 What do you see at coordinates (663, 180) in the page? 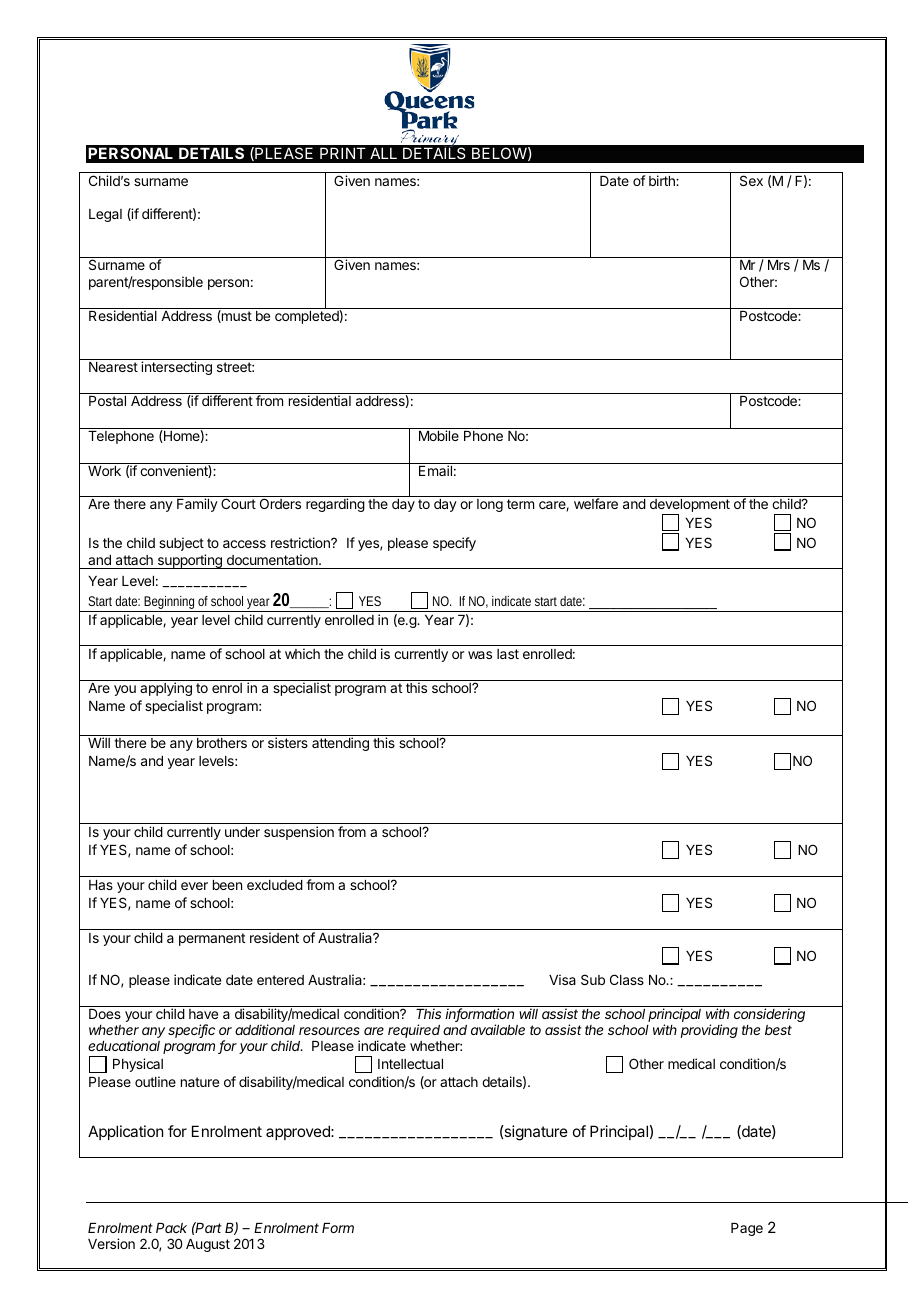
I see `birth` at bounding box center [663, 180].
